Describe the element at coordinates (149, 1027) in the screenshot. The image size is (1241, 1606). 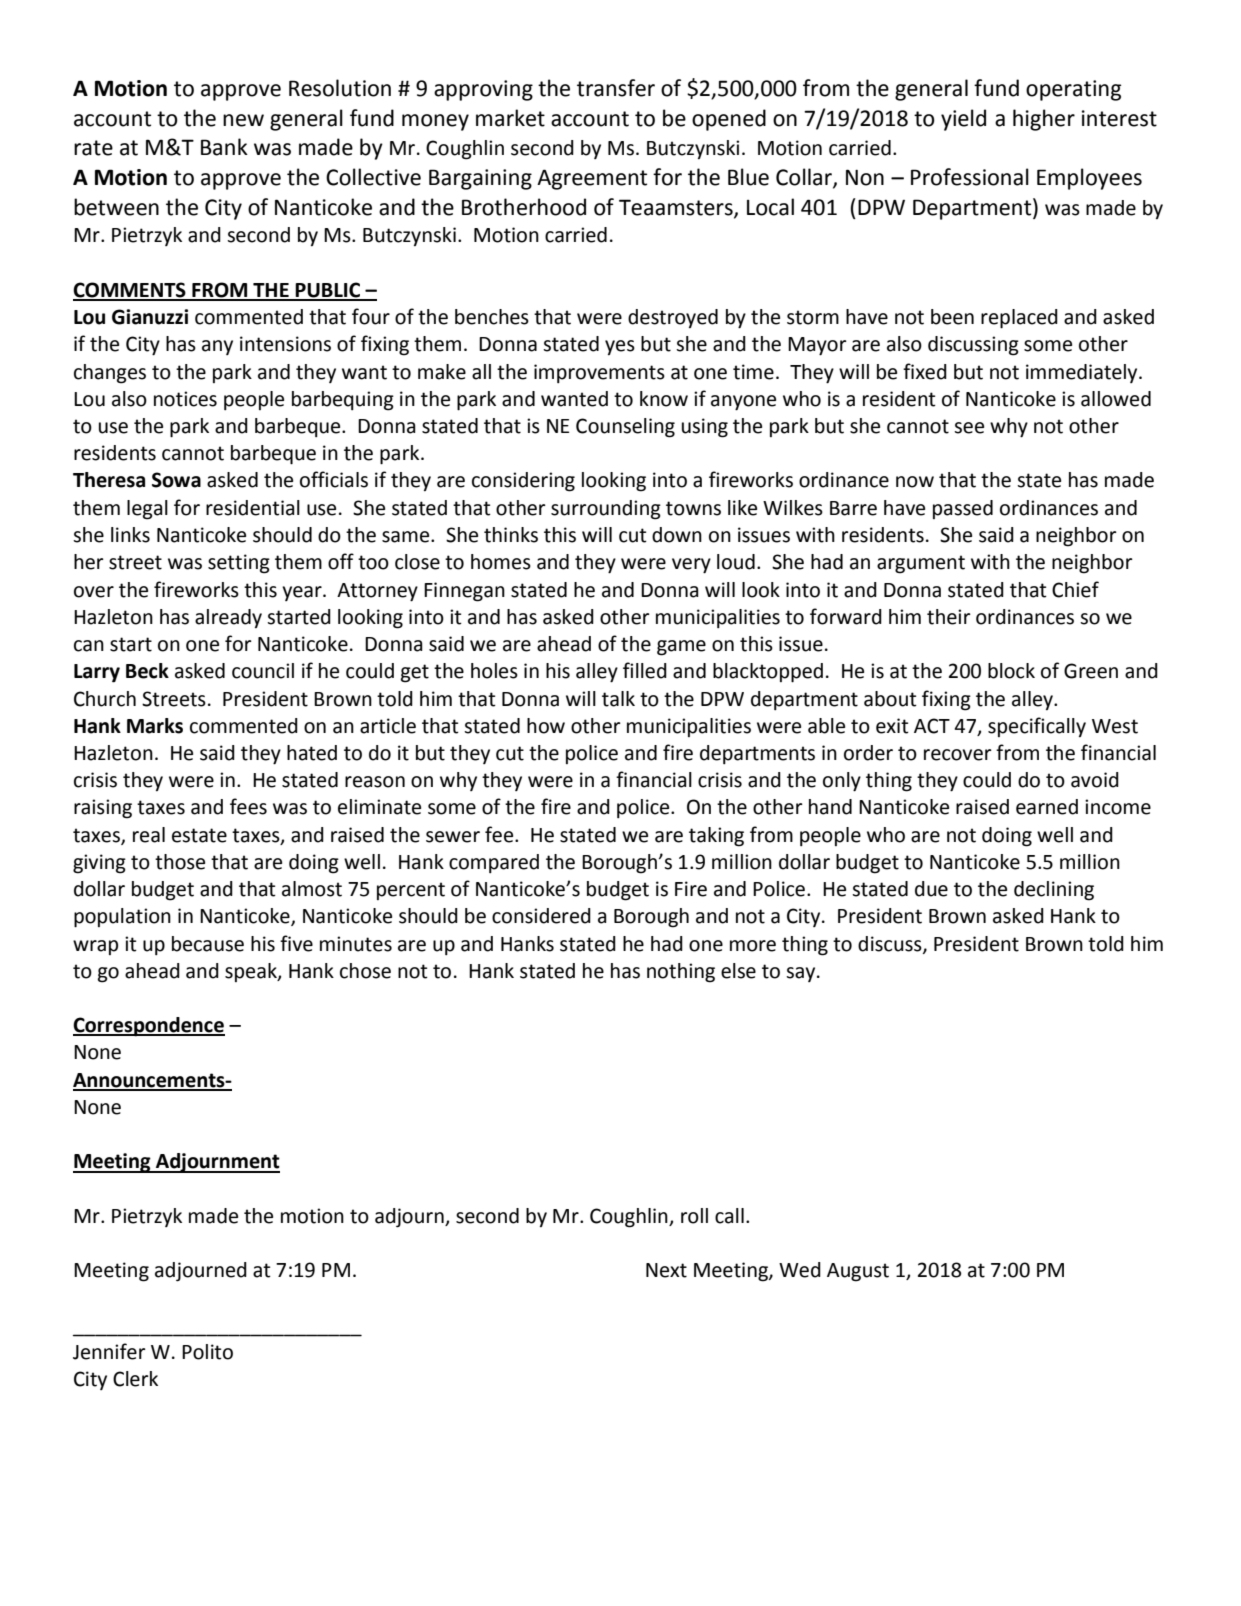
I see `Correspondence` at that location.
